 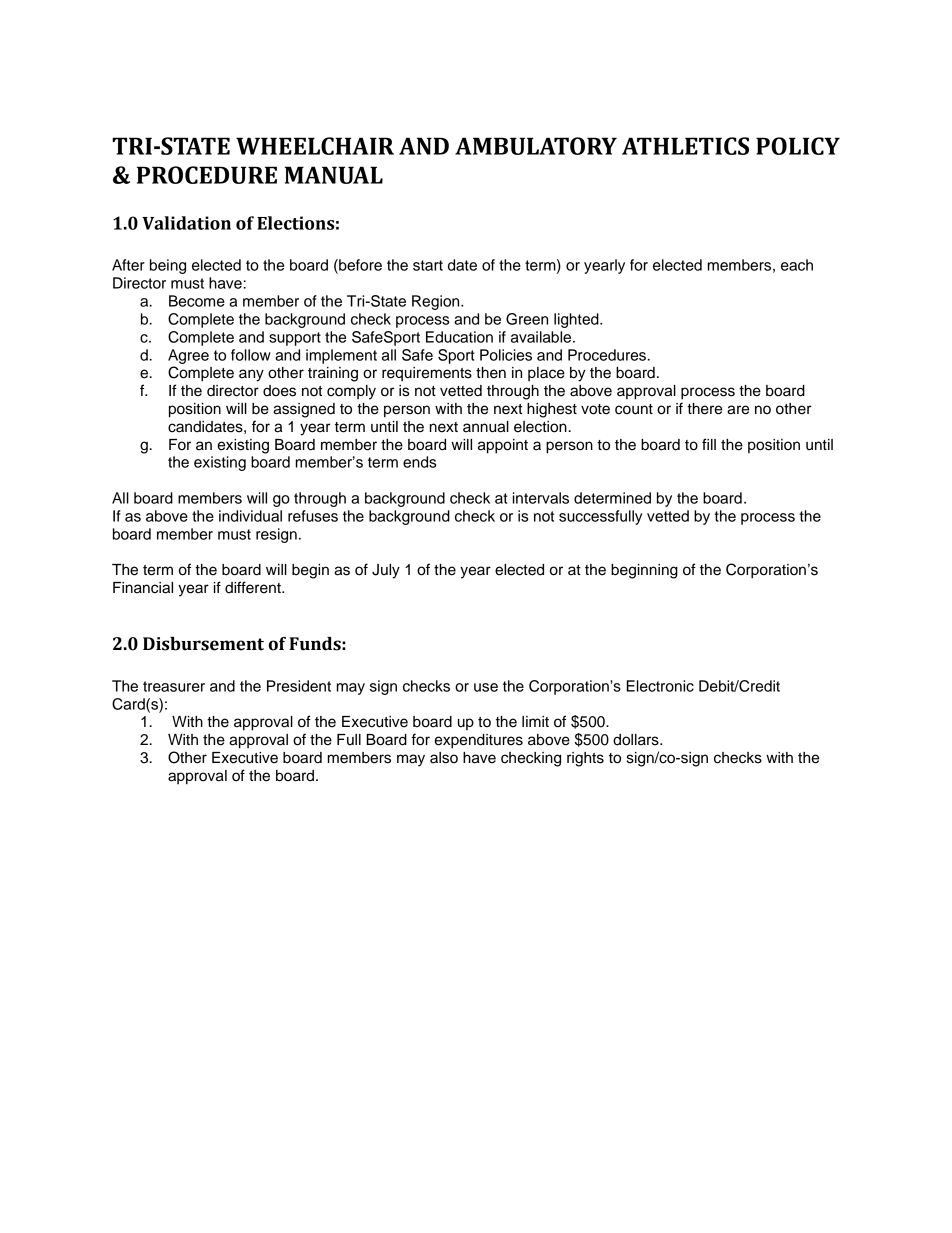 I want to click on individual, so click(x=250, y=516).
